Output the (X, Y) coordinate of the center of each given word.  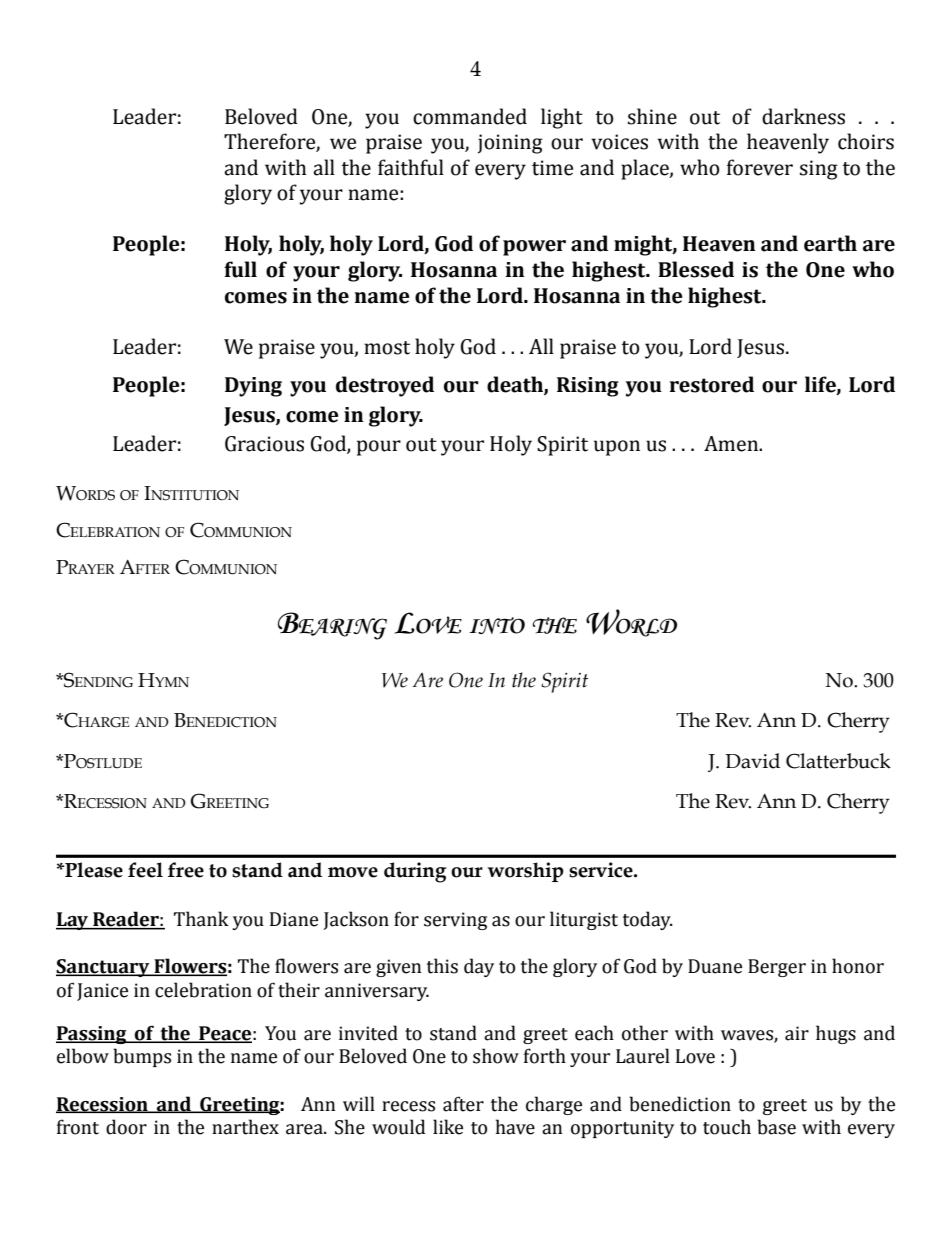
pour (379, 448)
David (752, 761)
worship (526, 872)
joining (510, 144)
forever (760, 167)
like (448, 1127)
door (126, 1127)
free (186, 870)
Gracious (264, 444)
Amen (732, 444)
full (240, 269)
